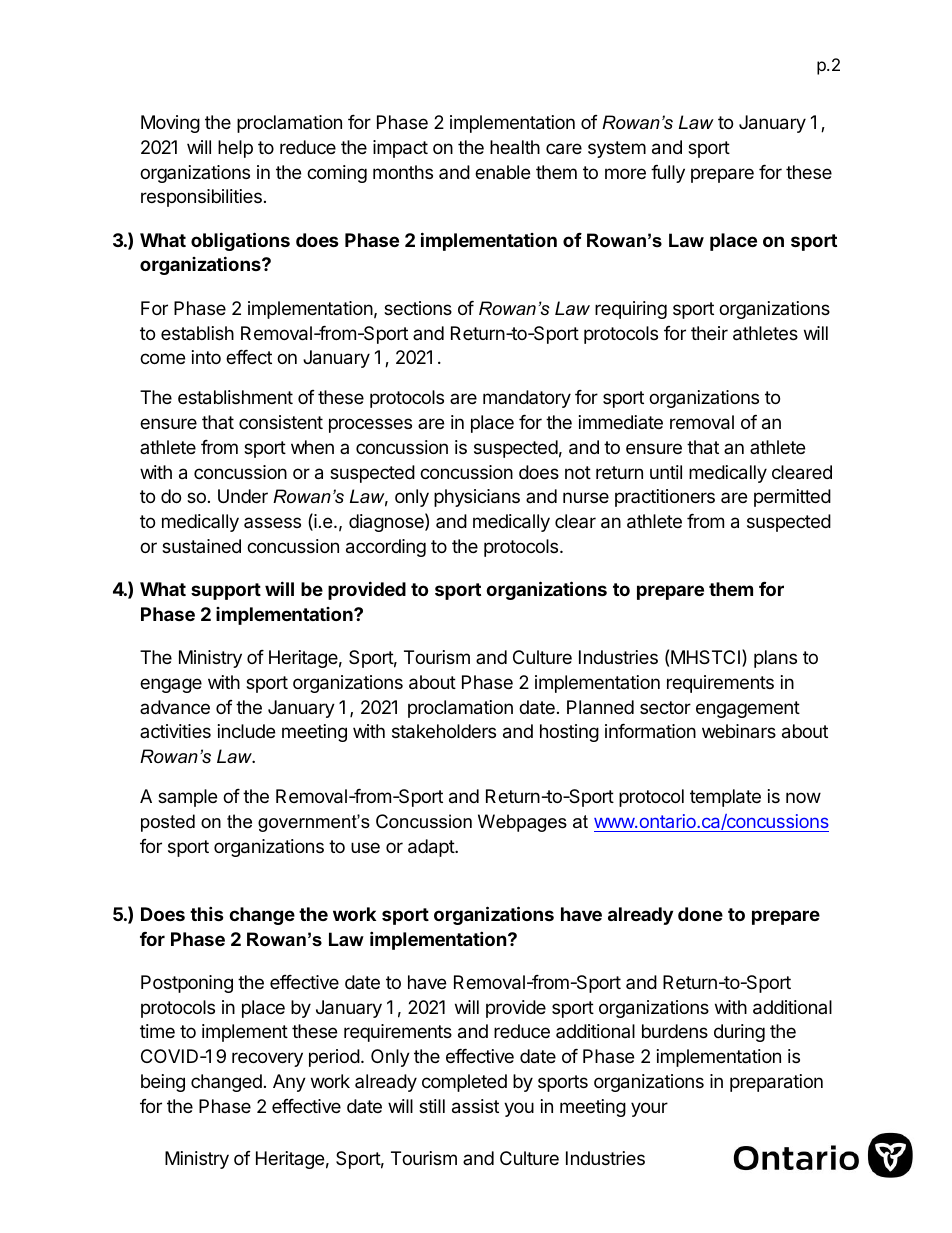 The height and width of the screenshot is (1233, 952). I want to click on recovery, so click(267, 1059).
